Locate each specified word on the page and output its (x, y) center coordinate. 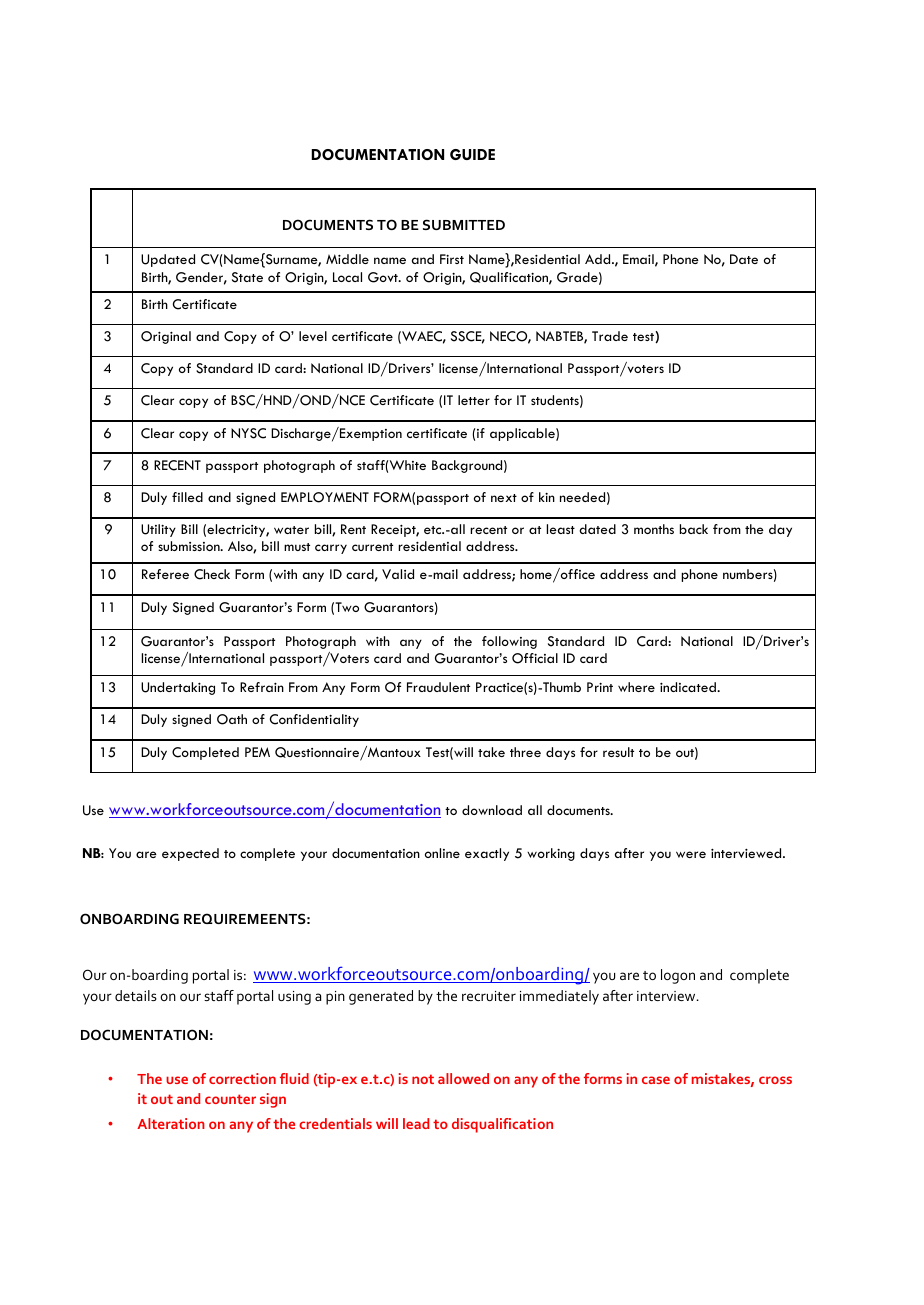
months (654, 529)
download (492, 810)
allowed (463, 1078)
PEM (257, 752)
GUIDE (472, 154)
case (656, 1080)
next (504, 498)
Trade (610, 336)
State (247, 277)
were (691, 854)
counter (230, 1099)
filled (187, 497)
